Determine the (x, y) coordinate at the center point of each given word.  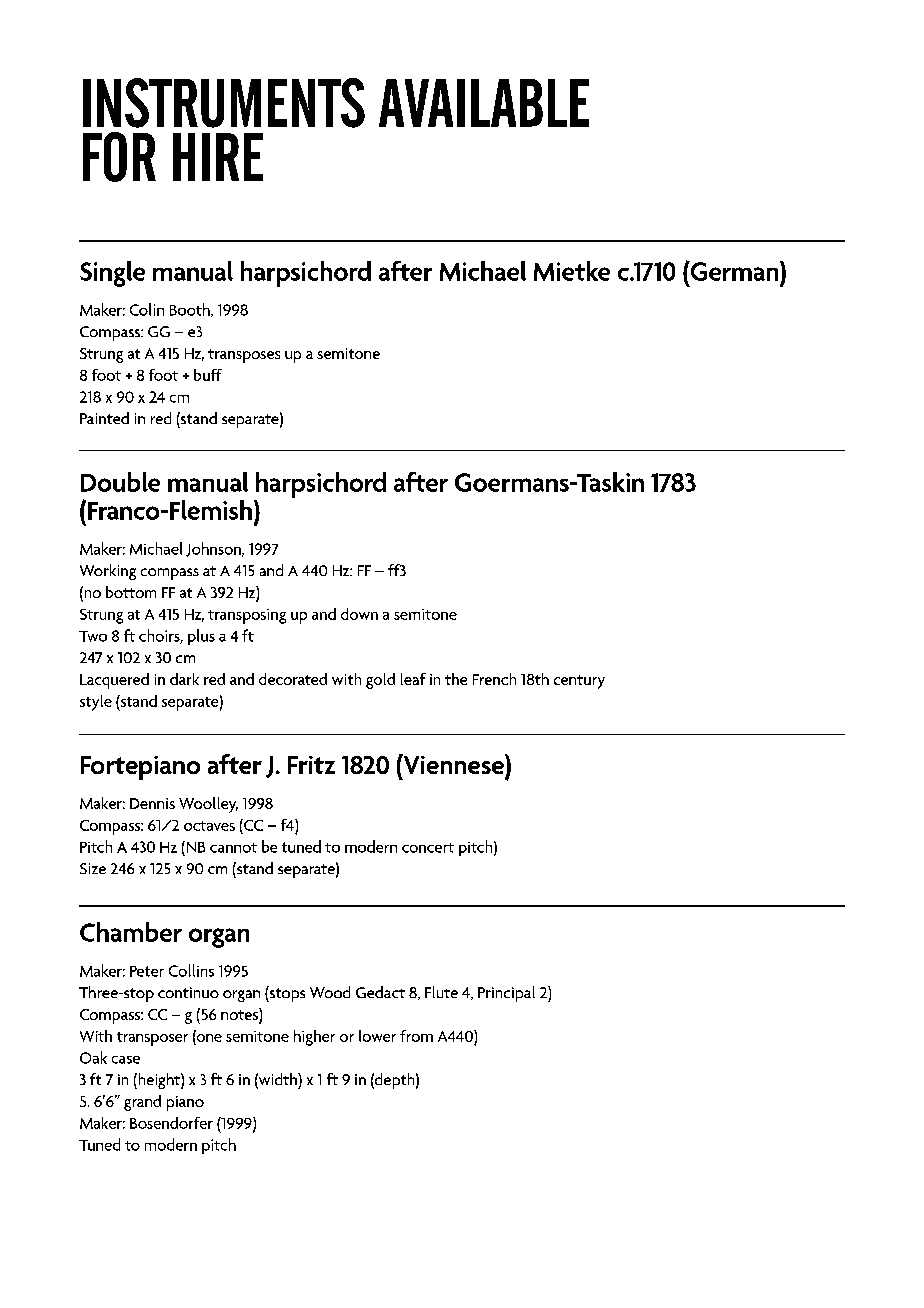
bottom (131, 592)
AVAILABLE (484, 103)
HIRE (218, 157)
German (734, 271)
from (416, 1036)
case (126, 1060)
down (359, 614)
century (579, 682)
